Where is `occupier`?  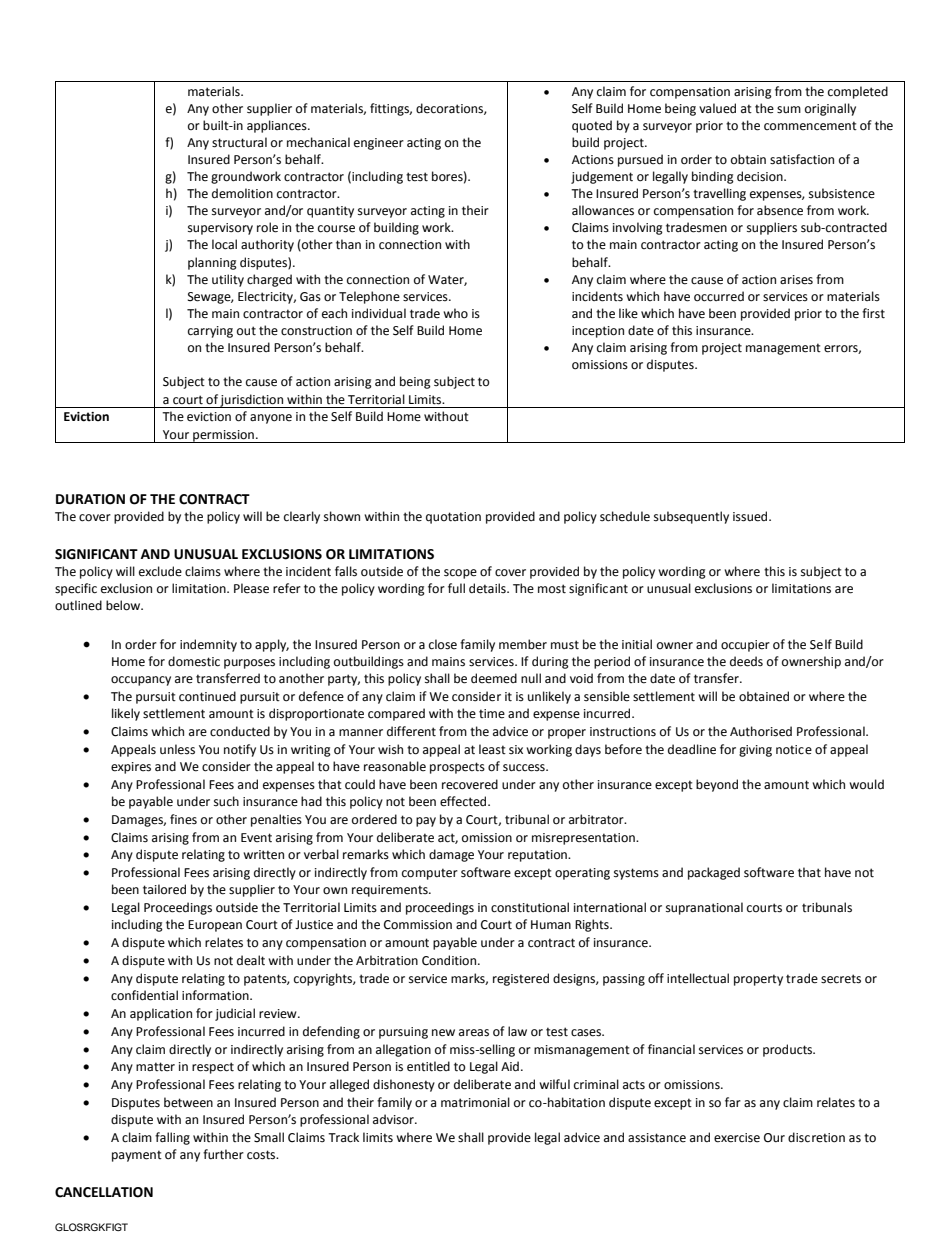
occupier is located at coordinates (745, 646).
